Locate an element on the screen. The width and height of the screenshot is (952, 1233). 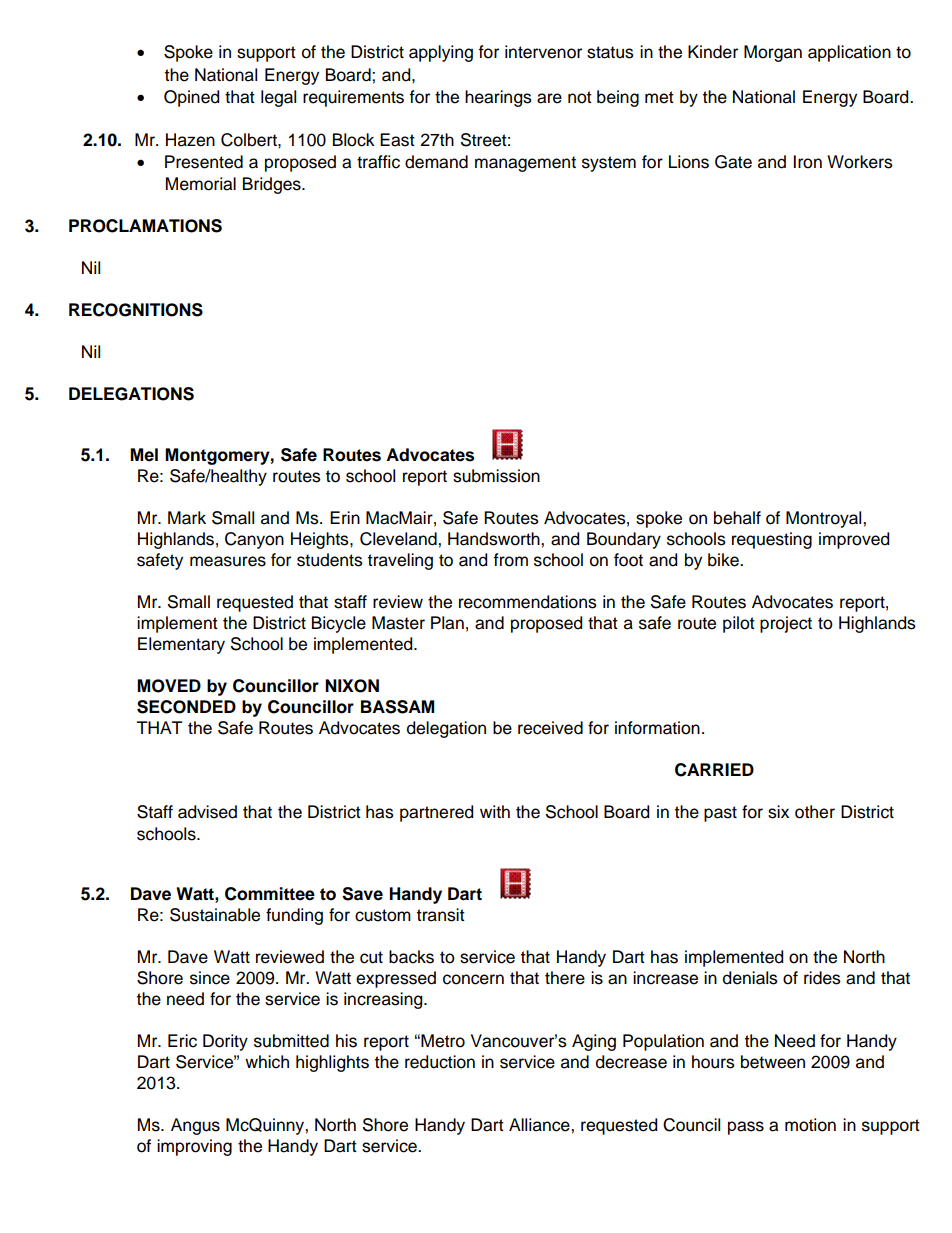
behalf is located at coordinates (737, 518).
